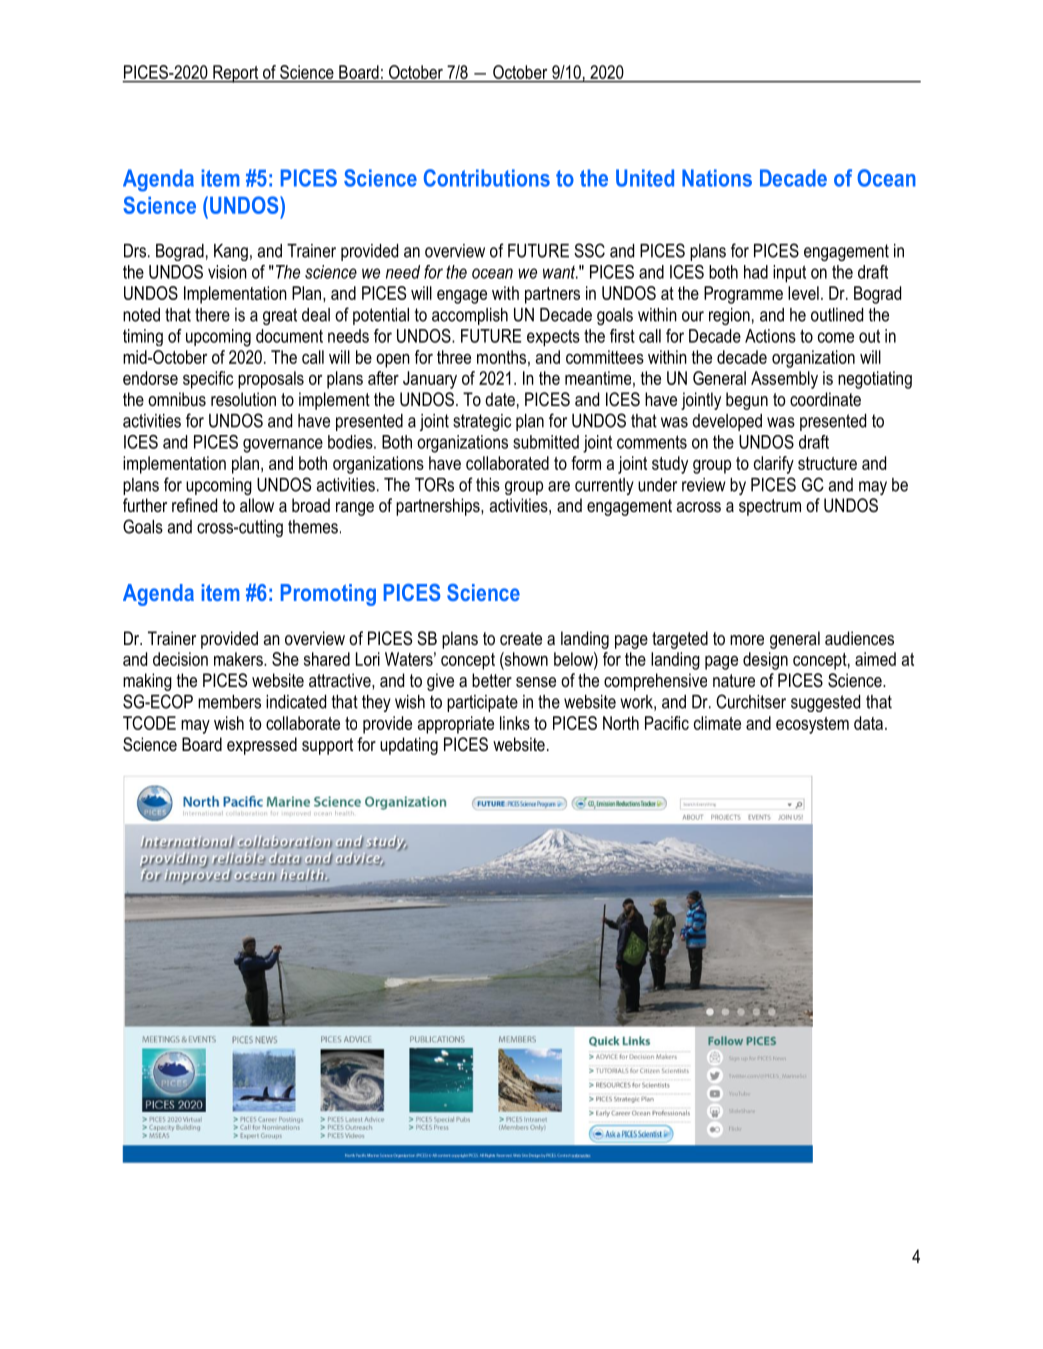 Image resolution: width=1043 pixels, height=1349 pixels. I want to click on create, so click(521, 638).
